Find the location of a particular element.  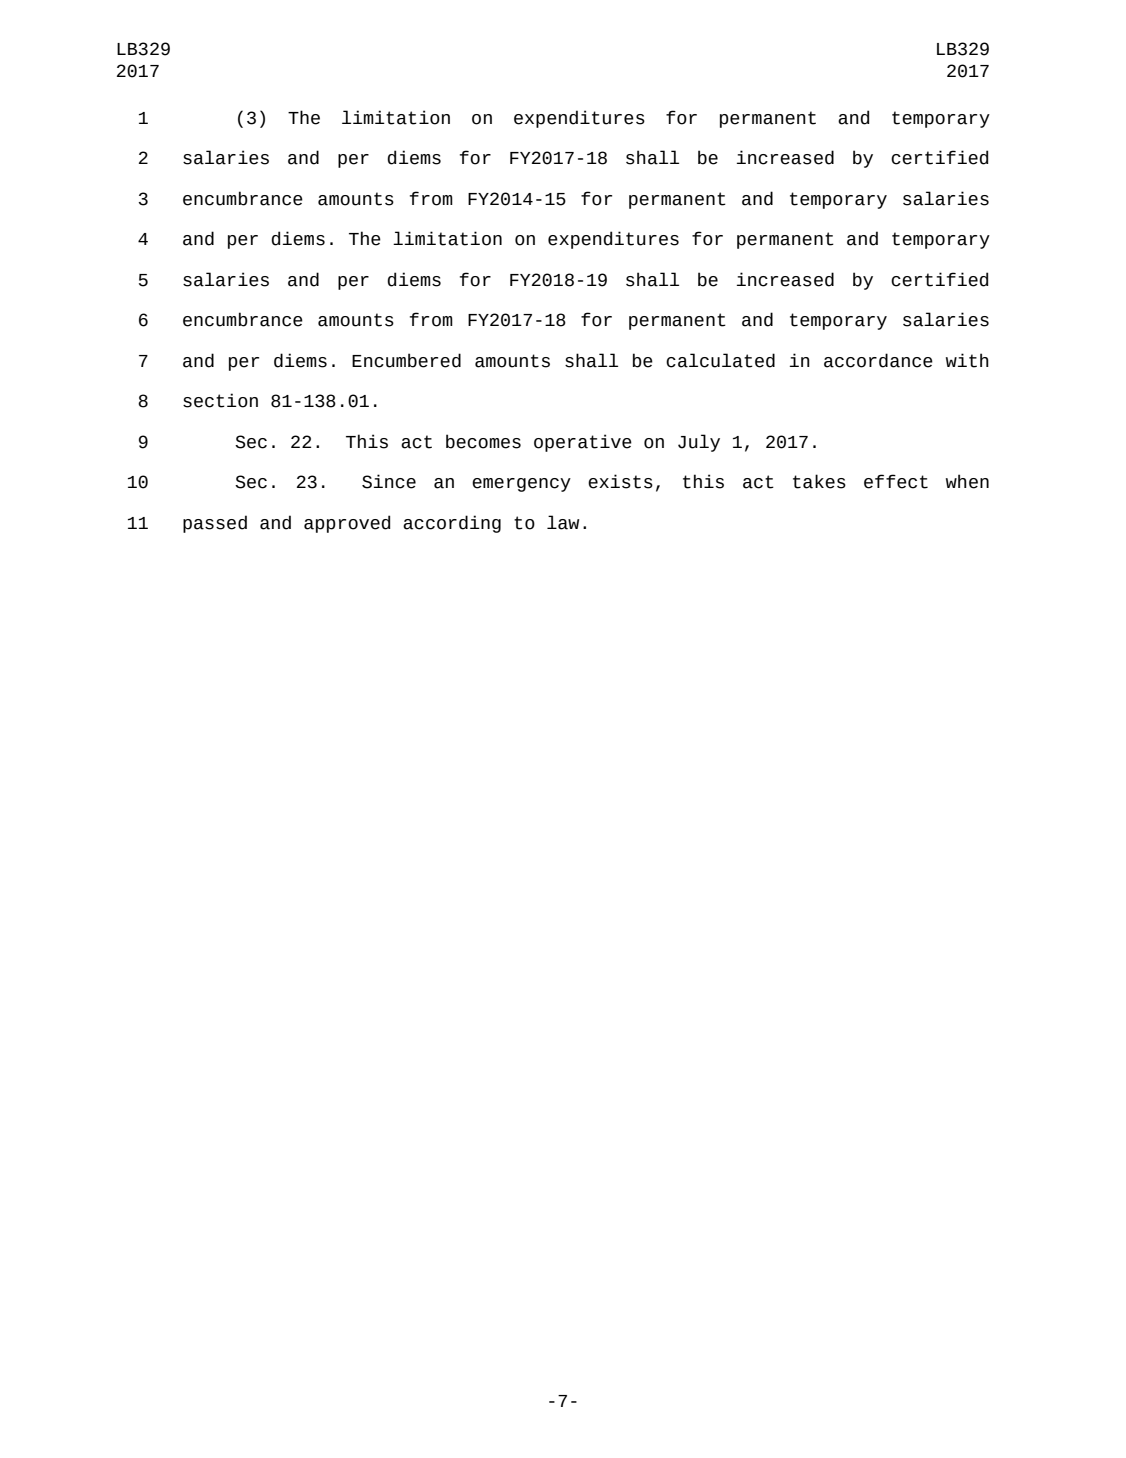

approved is located at coordinates (347, 524).
